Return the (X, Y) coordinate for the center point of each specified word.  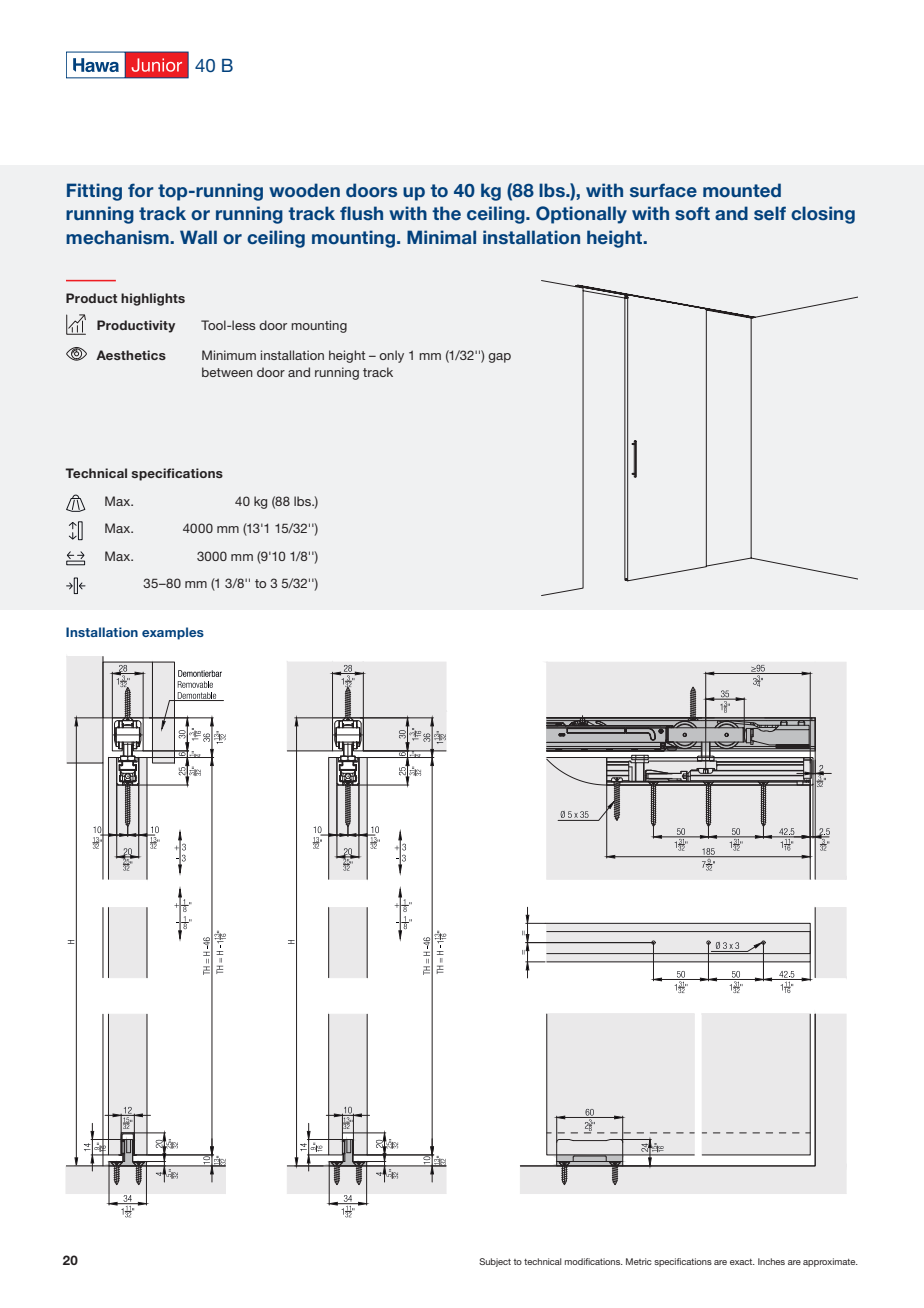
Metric (639, 1261)
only (391, 356)
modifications (594, 1261)
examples (173, 633)
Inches (771, 1261)
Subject (495, 1262)
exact (742, 1262)
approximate (830, 1262)
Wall (198, 237)
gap (499, 358)
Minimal (441, 237)
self (770, 213)
